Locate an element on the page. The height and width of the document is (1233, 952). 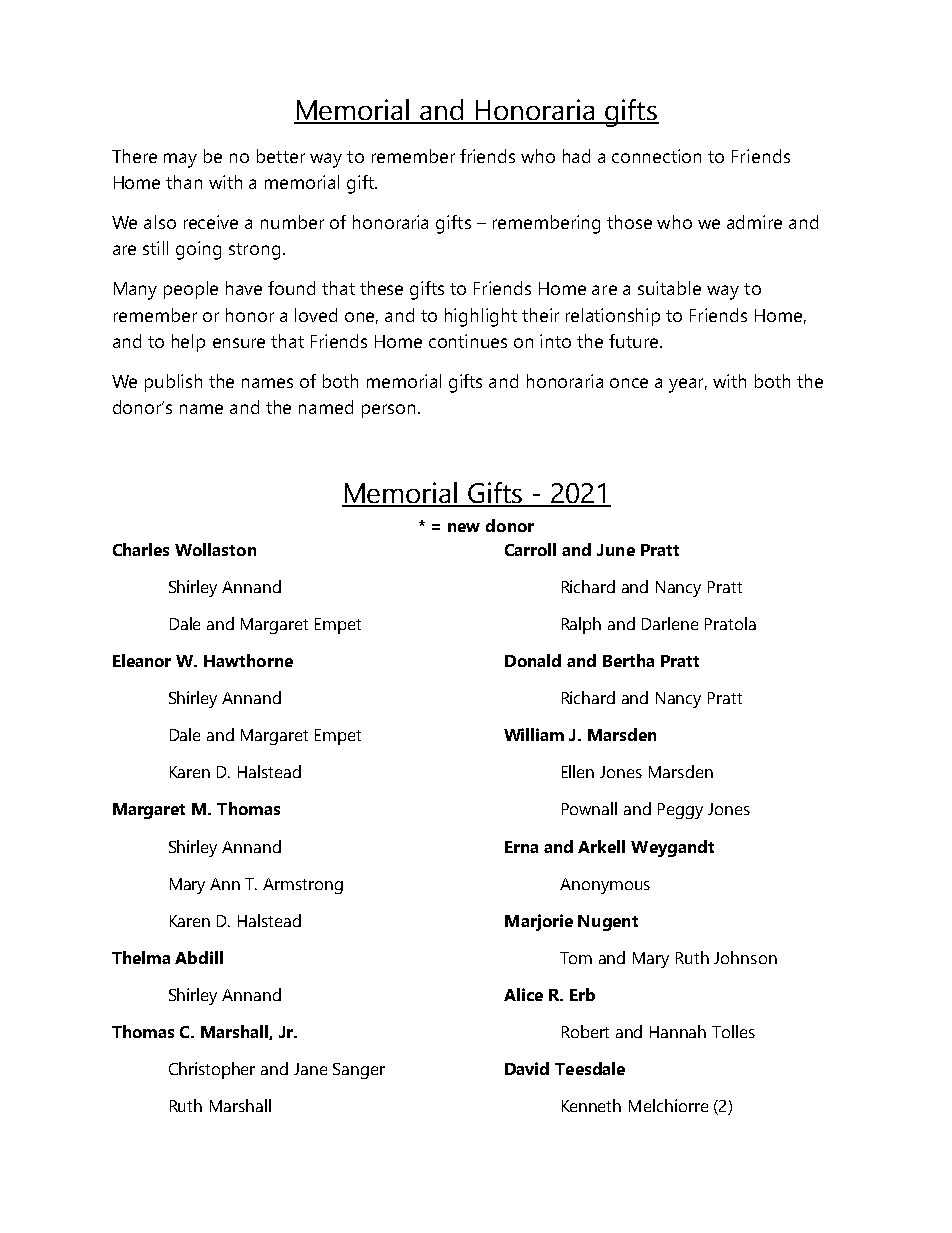
had is located at coordinates (576, 156).
